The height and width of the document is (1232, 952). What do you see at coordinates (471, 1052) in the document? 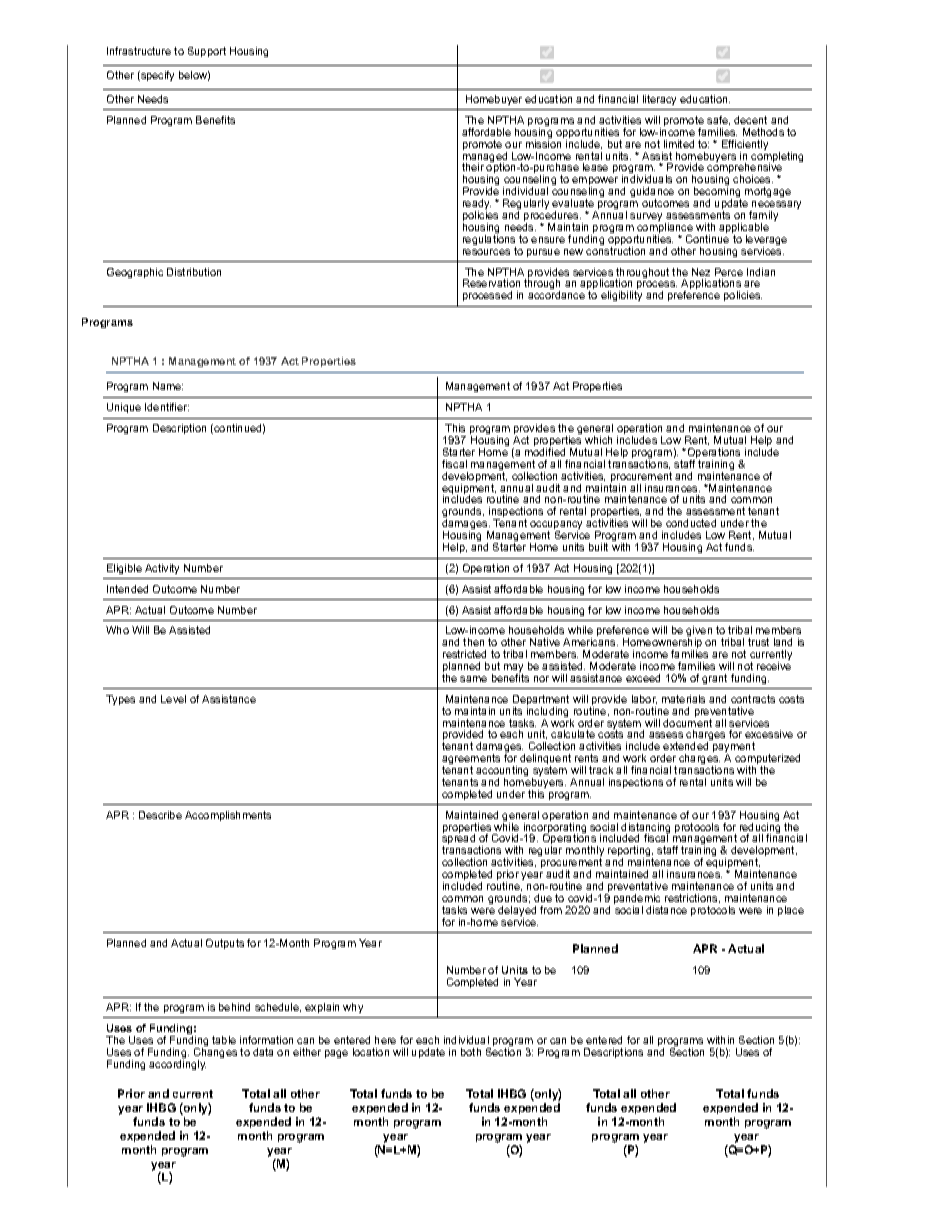
I see `both` at bounding box center [471, 1052].
